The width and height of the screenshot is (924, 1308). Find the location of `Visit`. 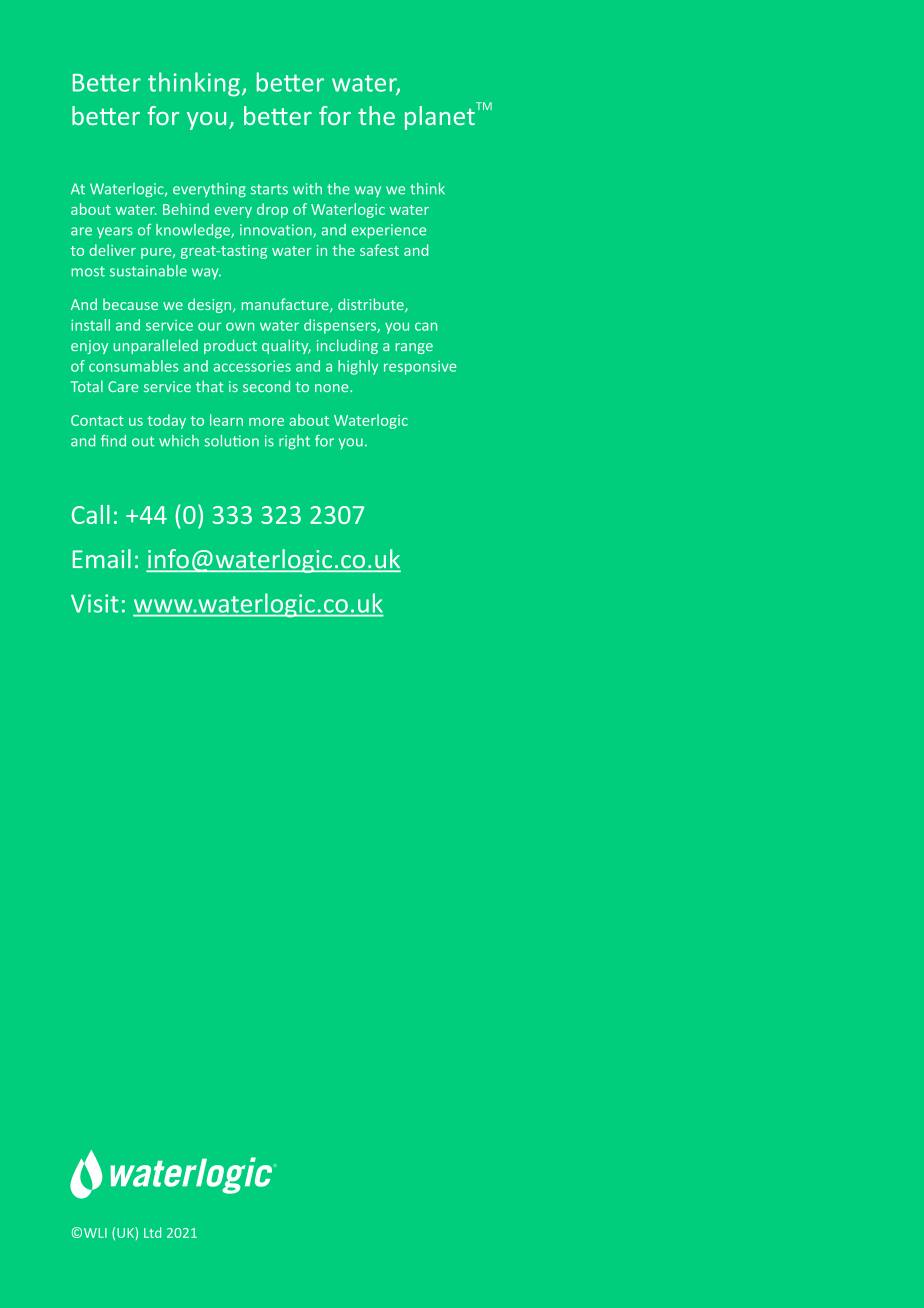

Visit is located at coordinates (95, 603).
